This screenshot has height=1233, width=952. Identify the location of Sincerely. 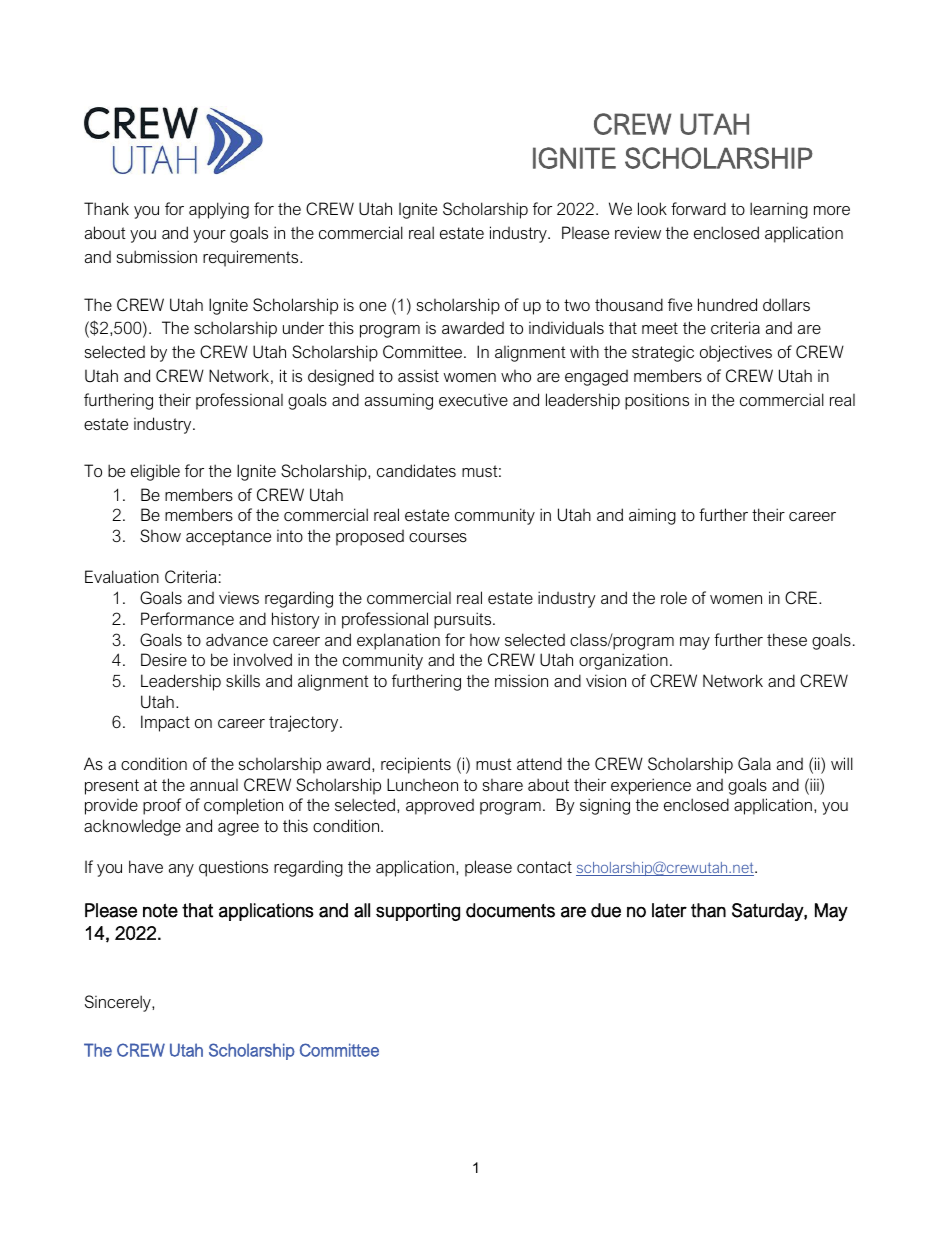
(119, 1003).
